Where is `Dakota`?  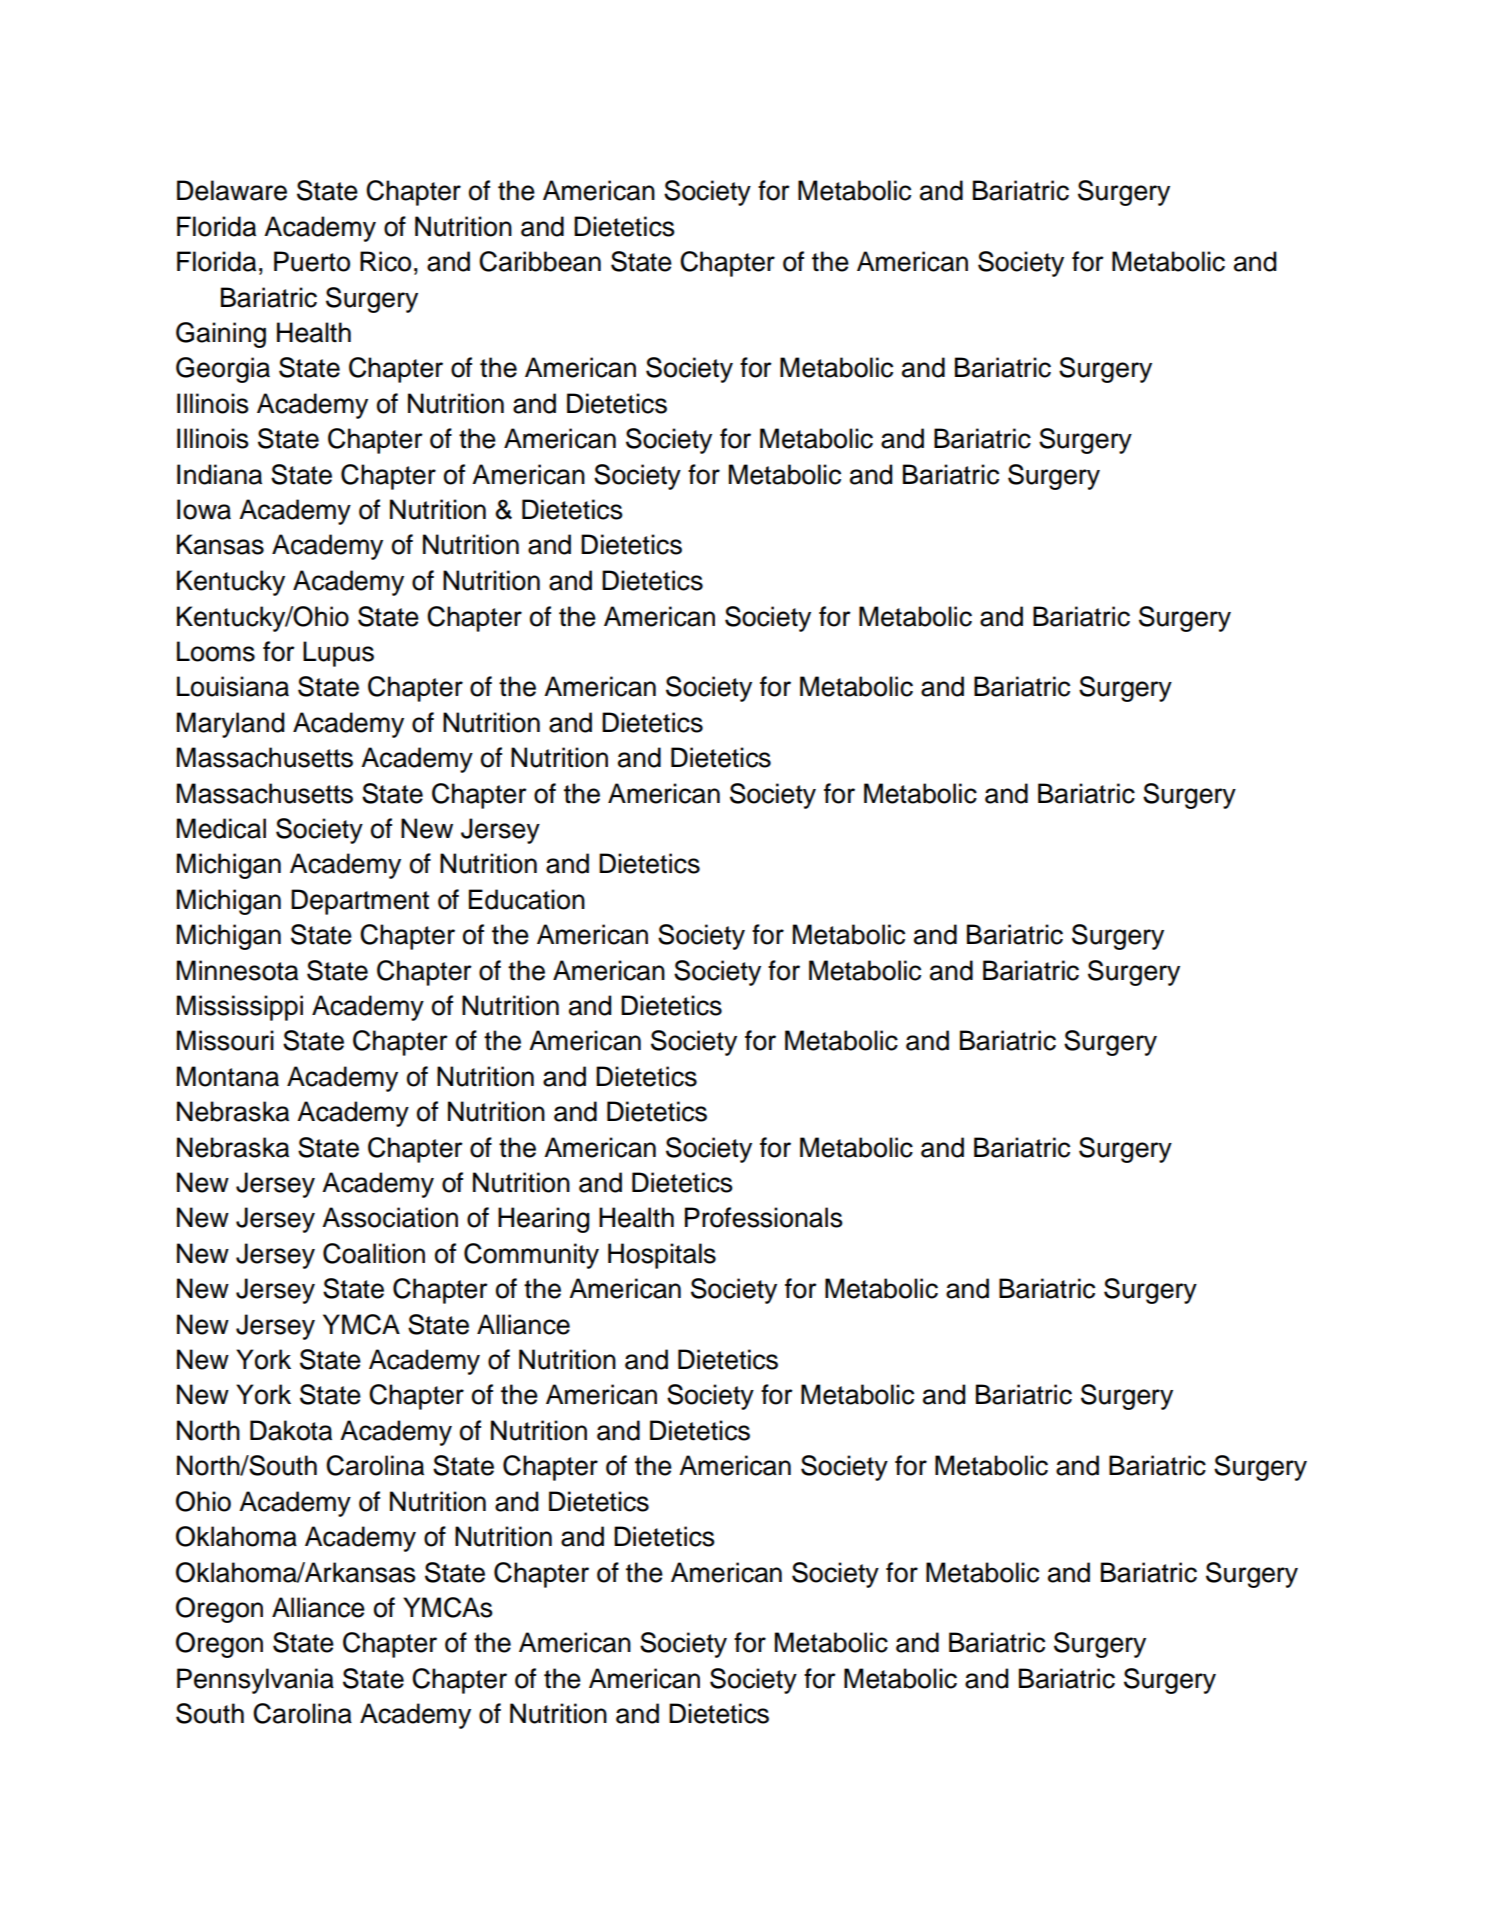 Dakota is located at coordinates (291, 1430).
